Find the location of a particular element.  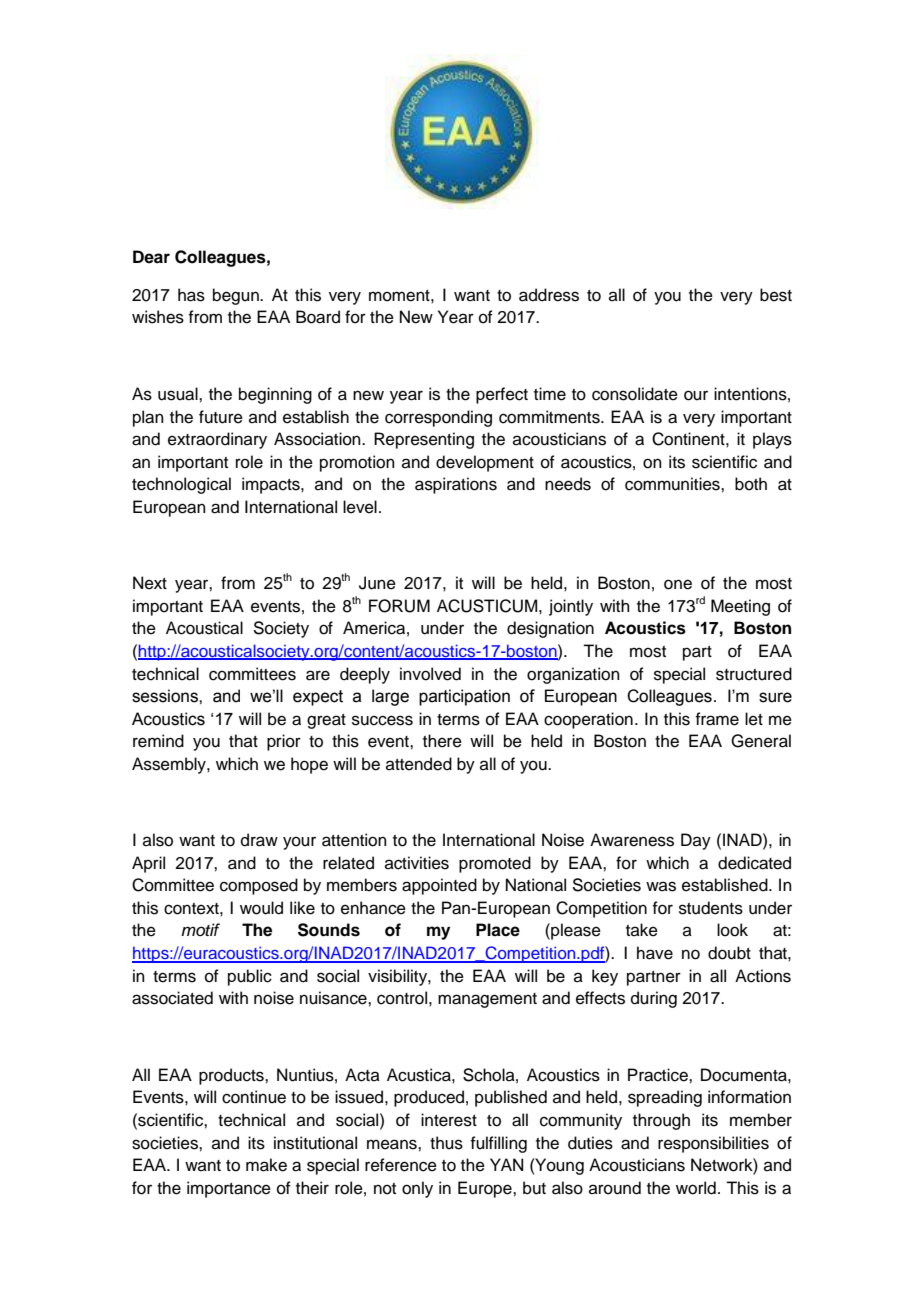

aspirations is located at coordinates (456, 485).
